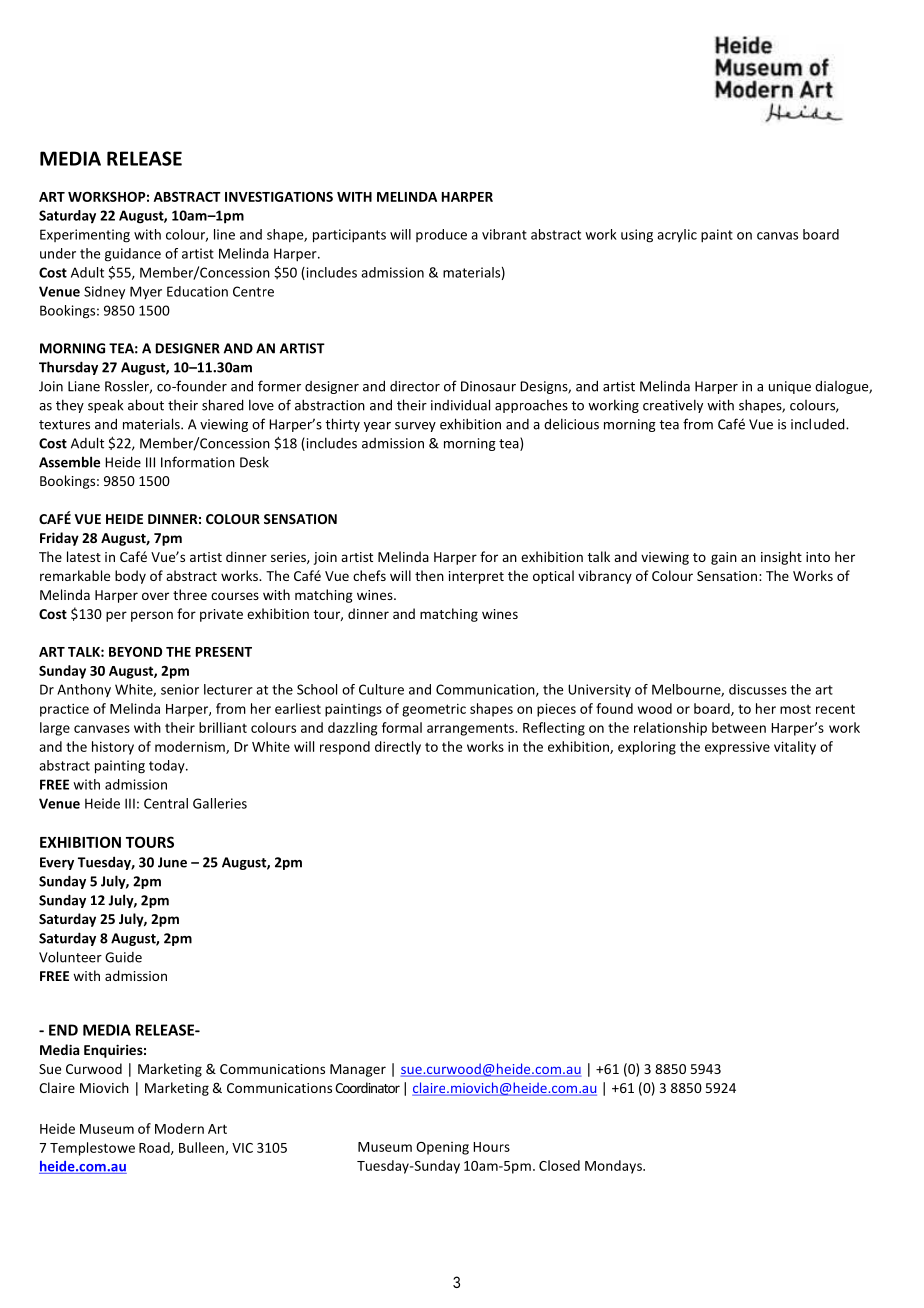 The width and height of the image is (924, 1308). I want to click on gain, so click(724, 558).
